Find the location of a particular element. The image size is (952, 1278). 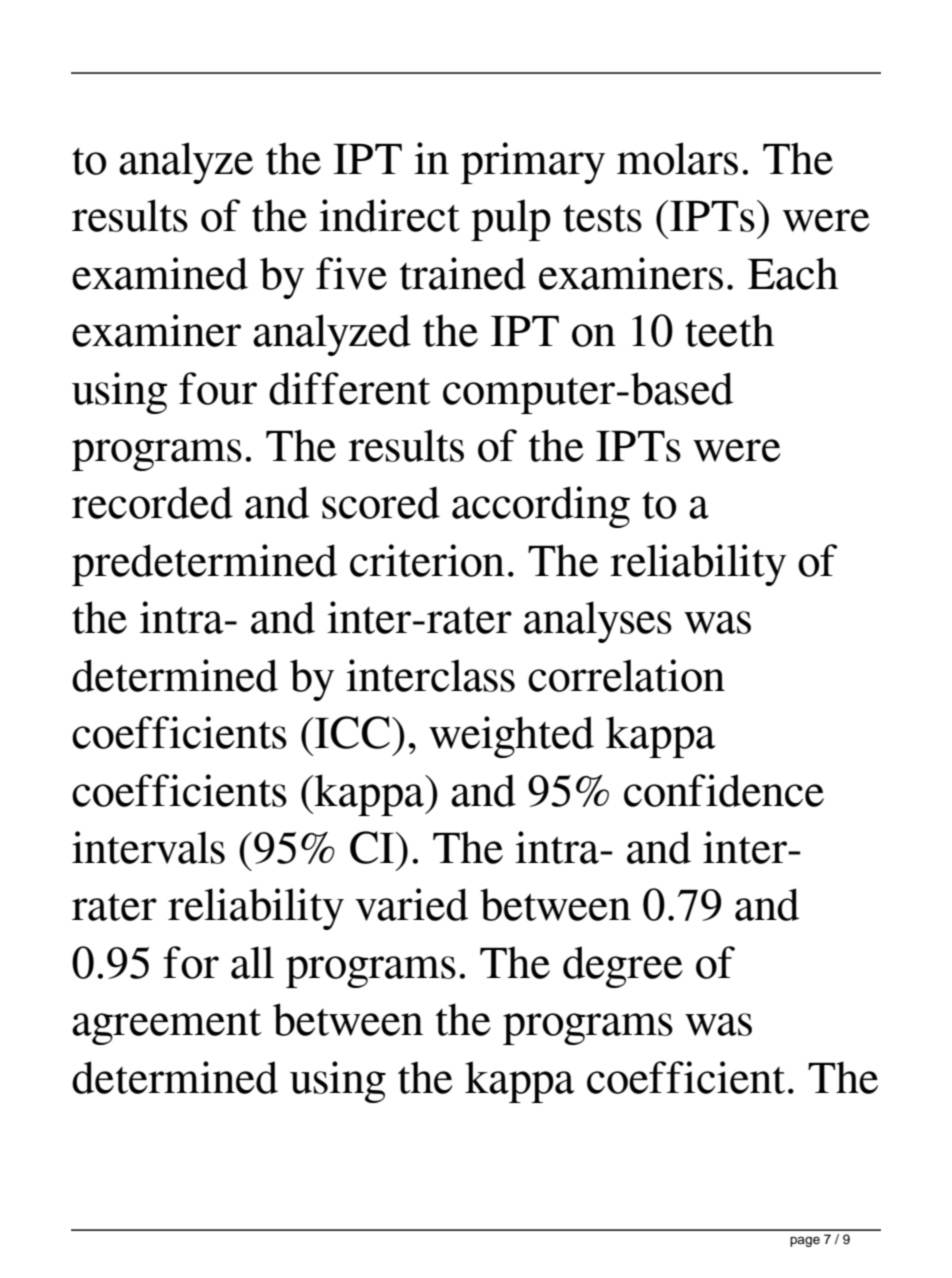

pulp is located at coordinates (511, 220).
